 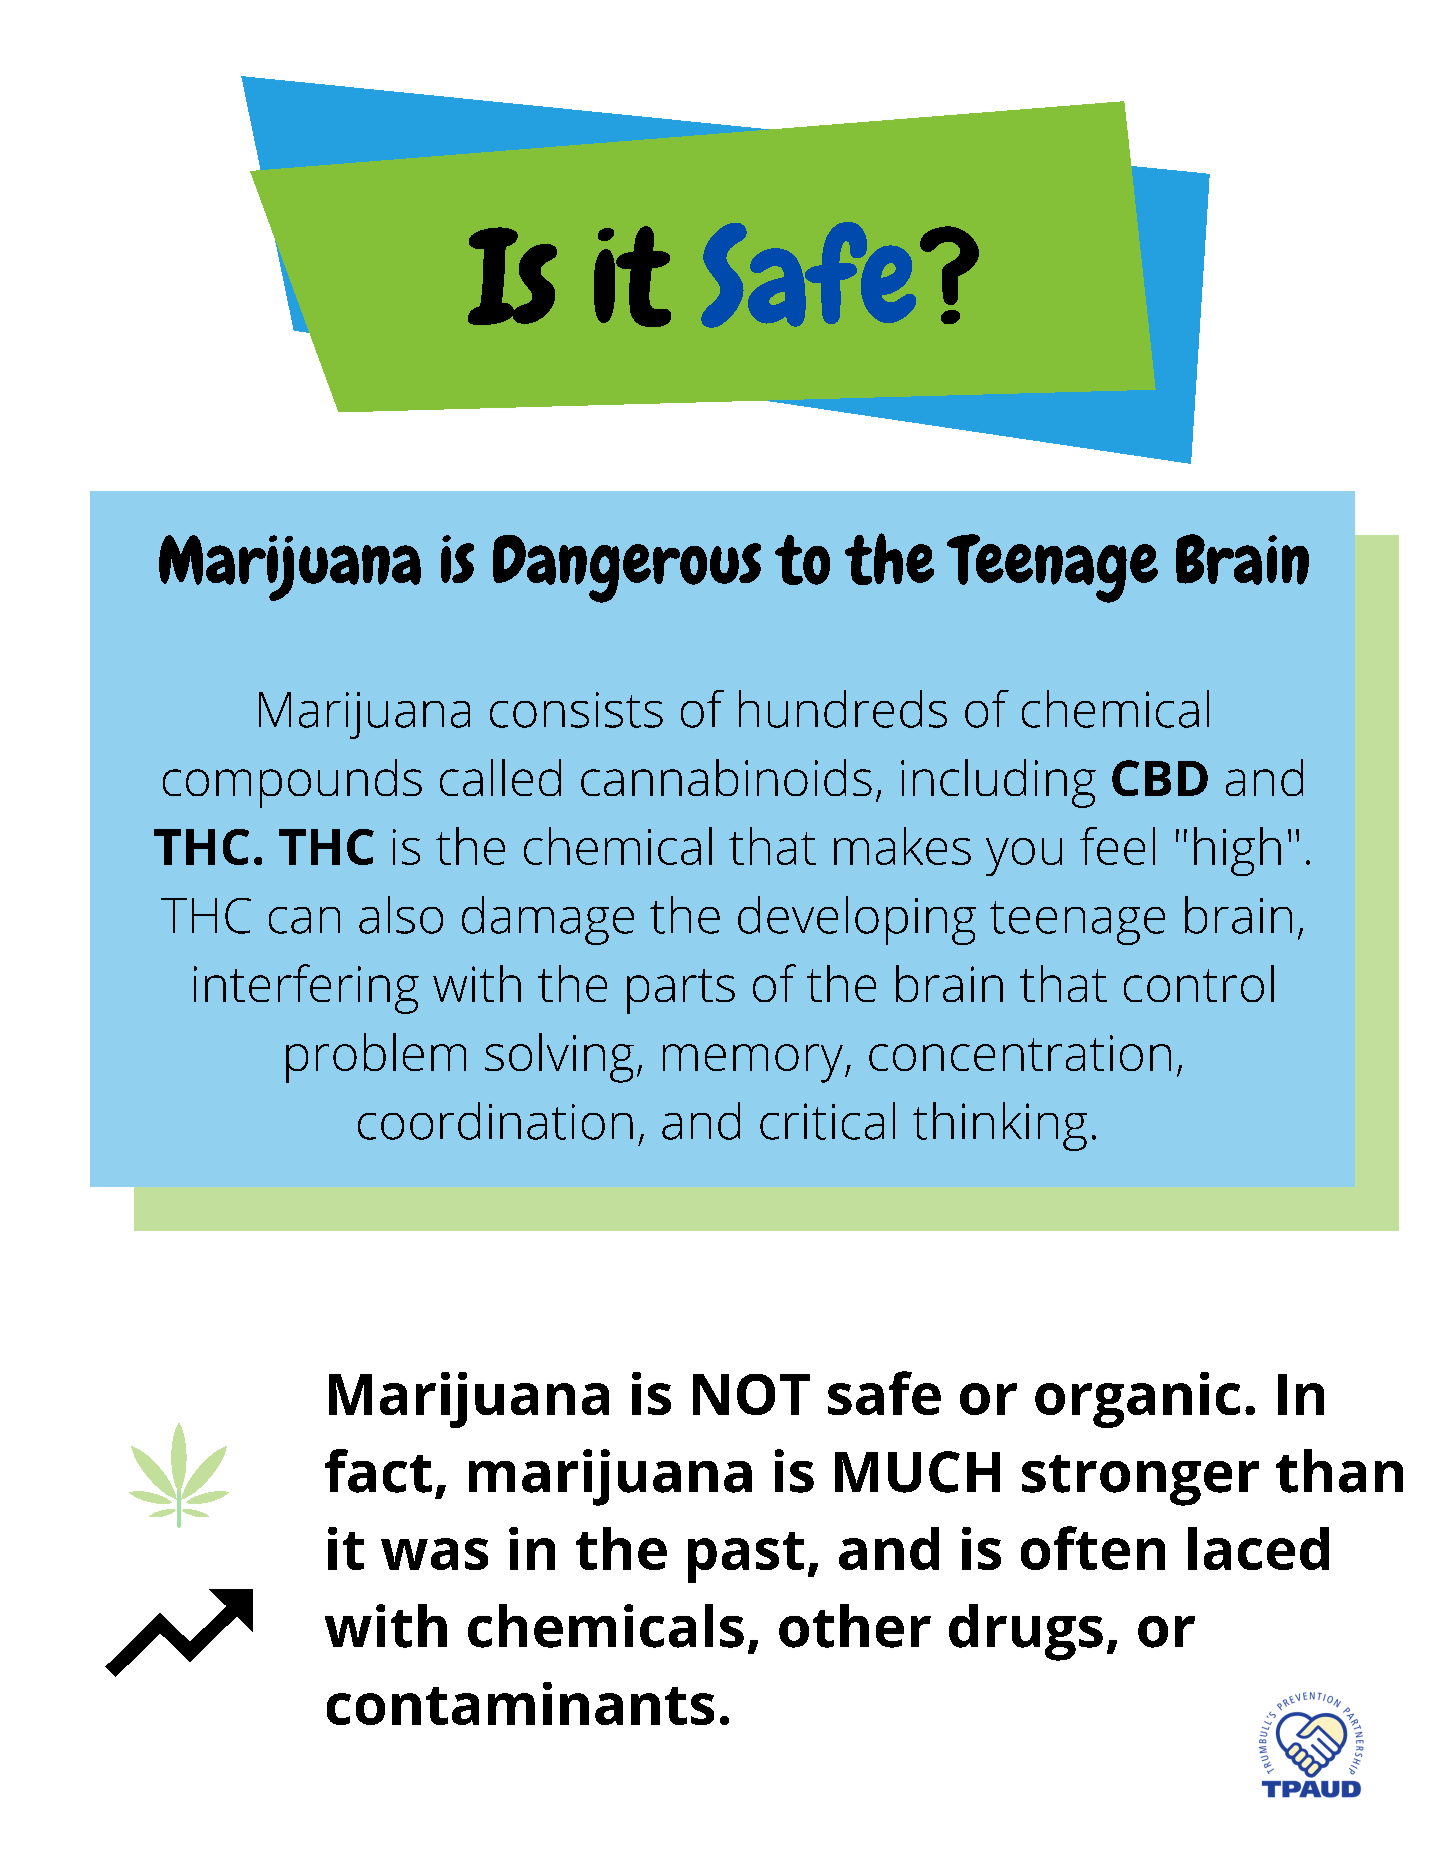 I want to click on NOT, so click(x=751, y=1394).
